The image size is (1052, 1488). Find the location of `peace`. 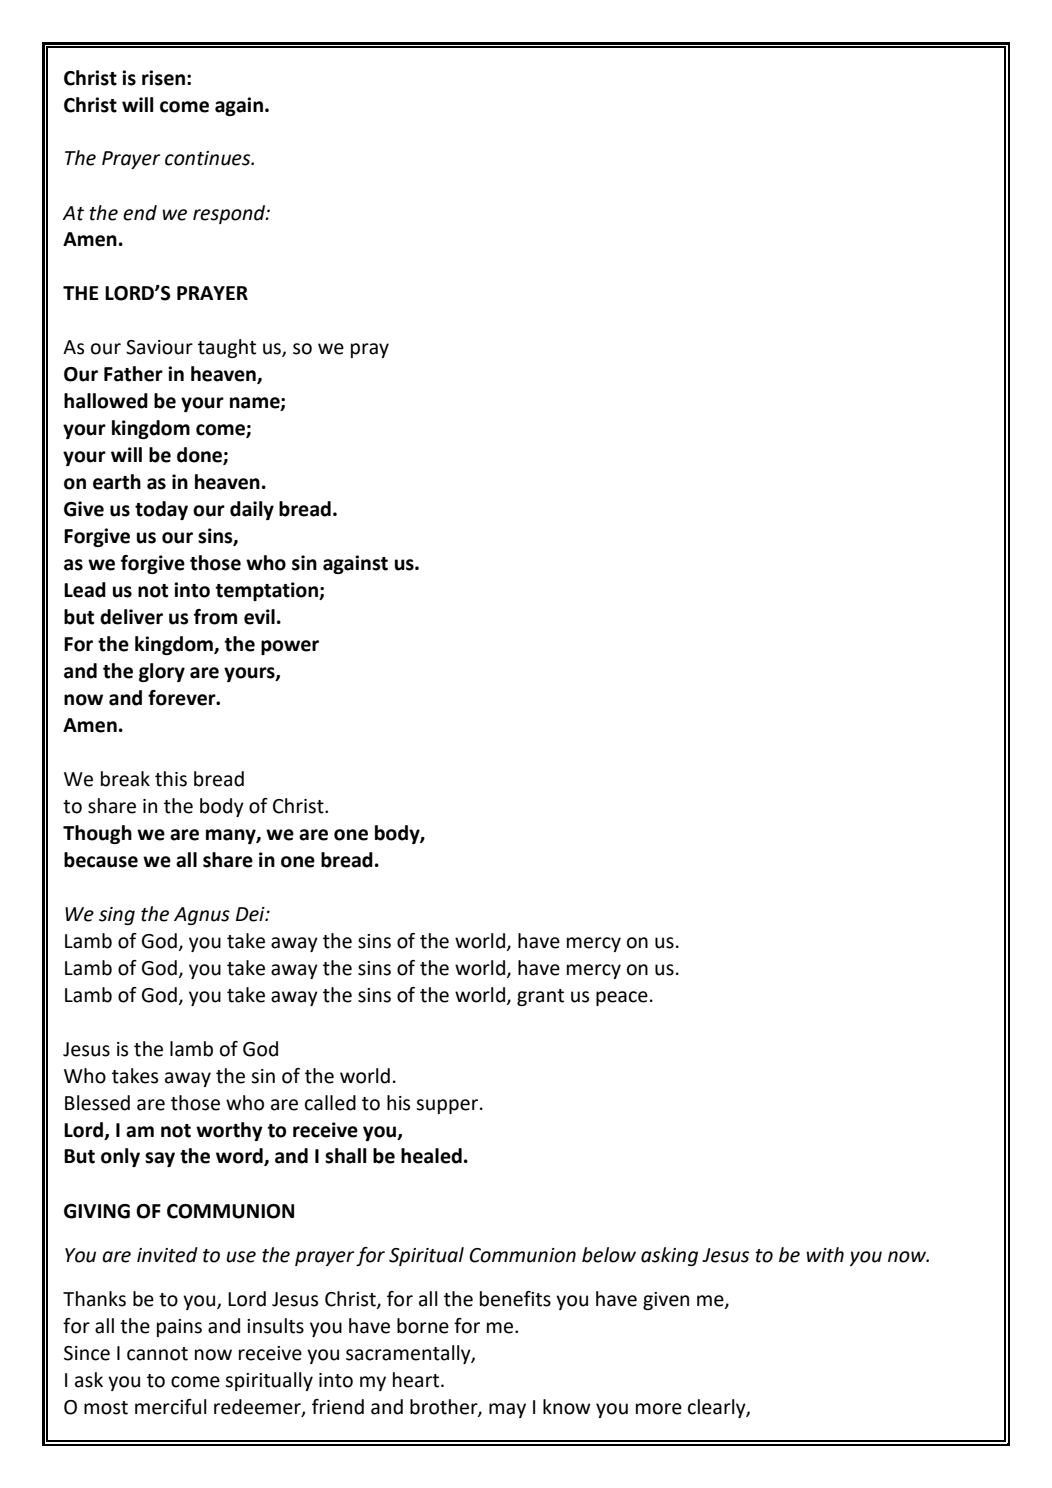

peace is located at coordinates (622, 998).
